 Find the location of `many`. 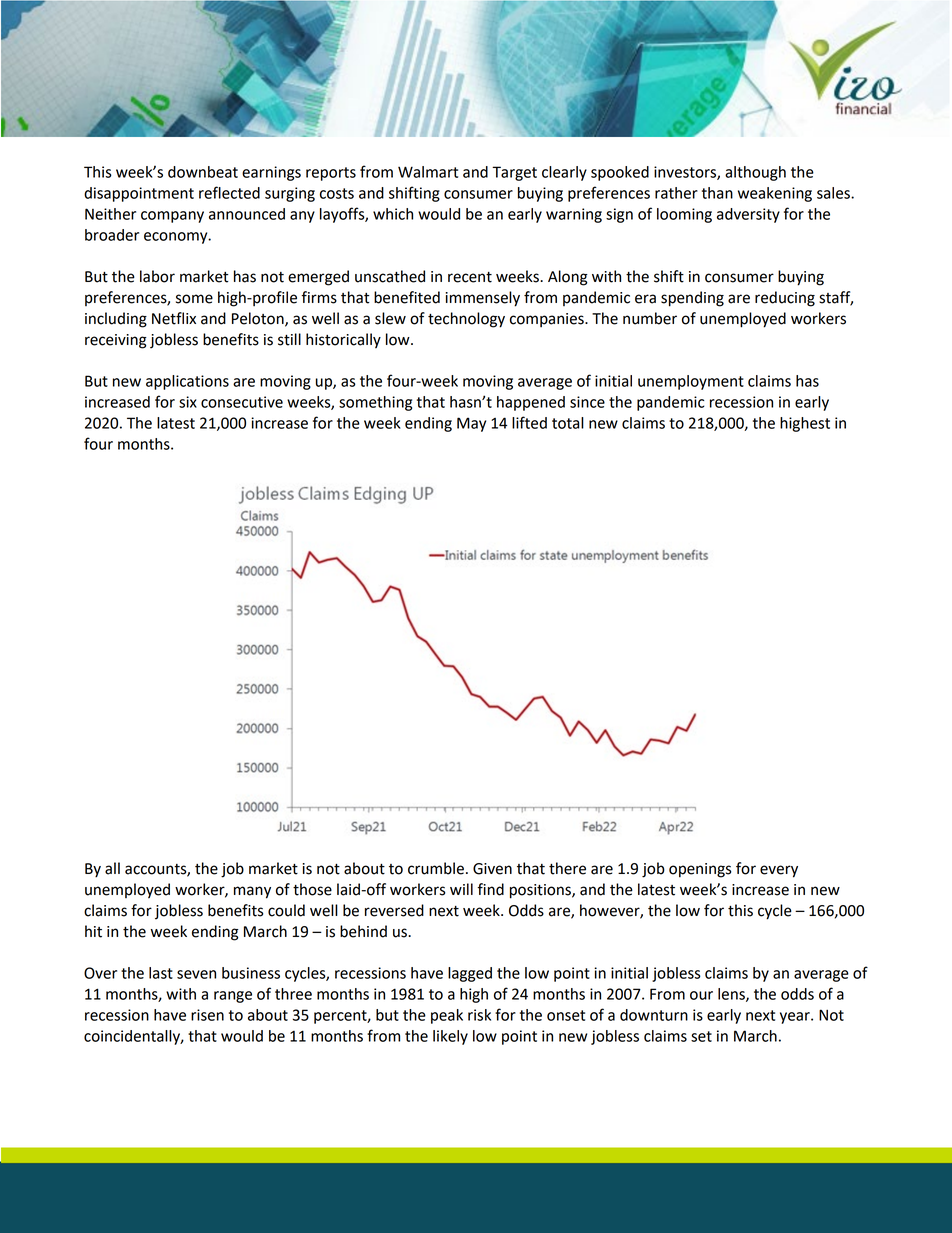

many is located at coordinates (252, 892).
